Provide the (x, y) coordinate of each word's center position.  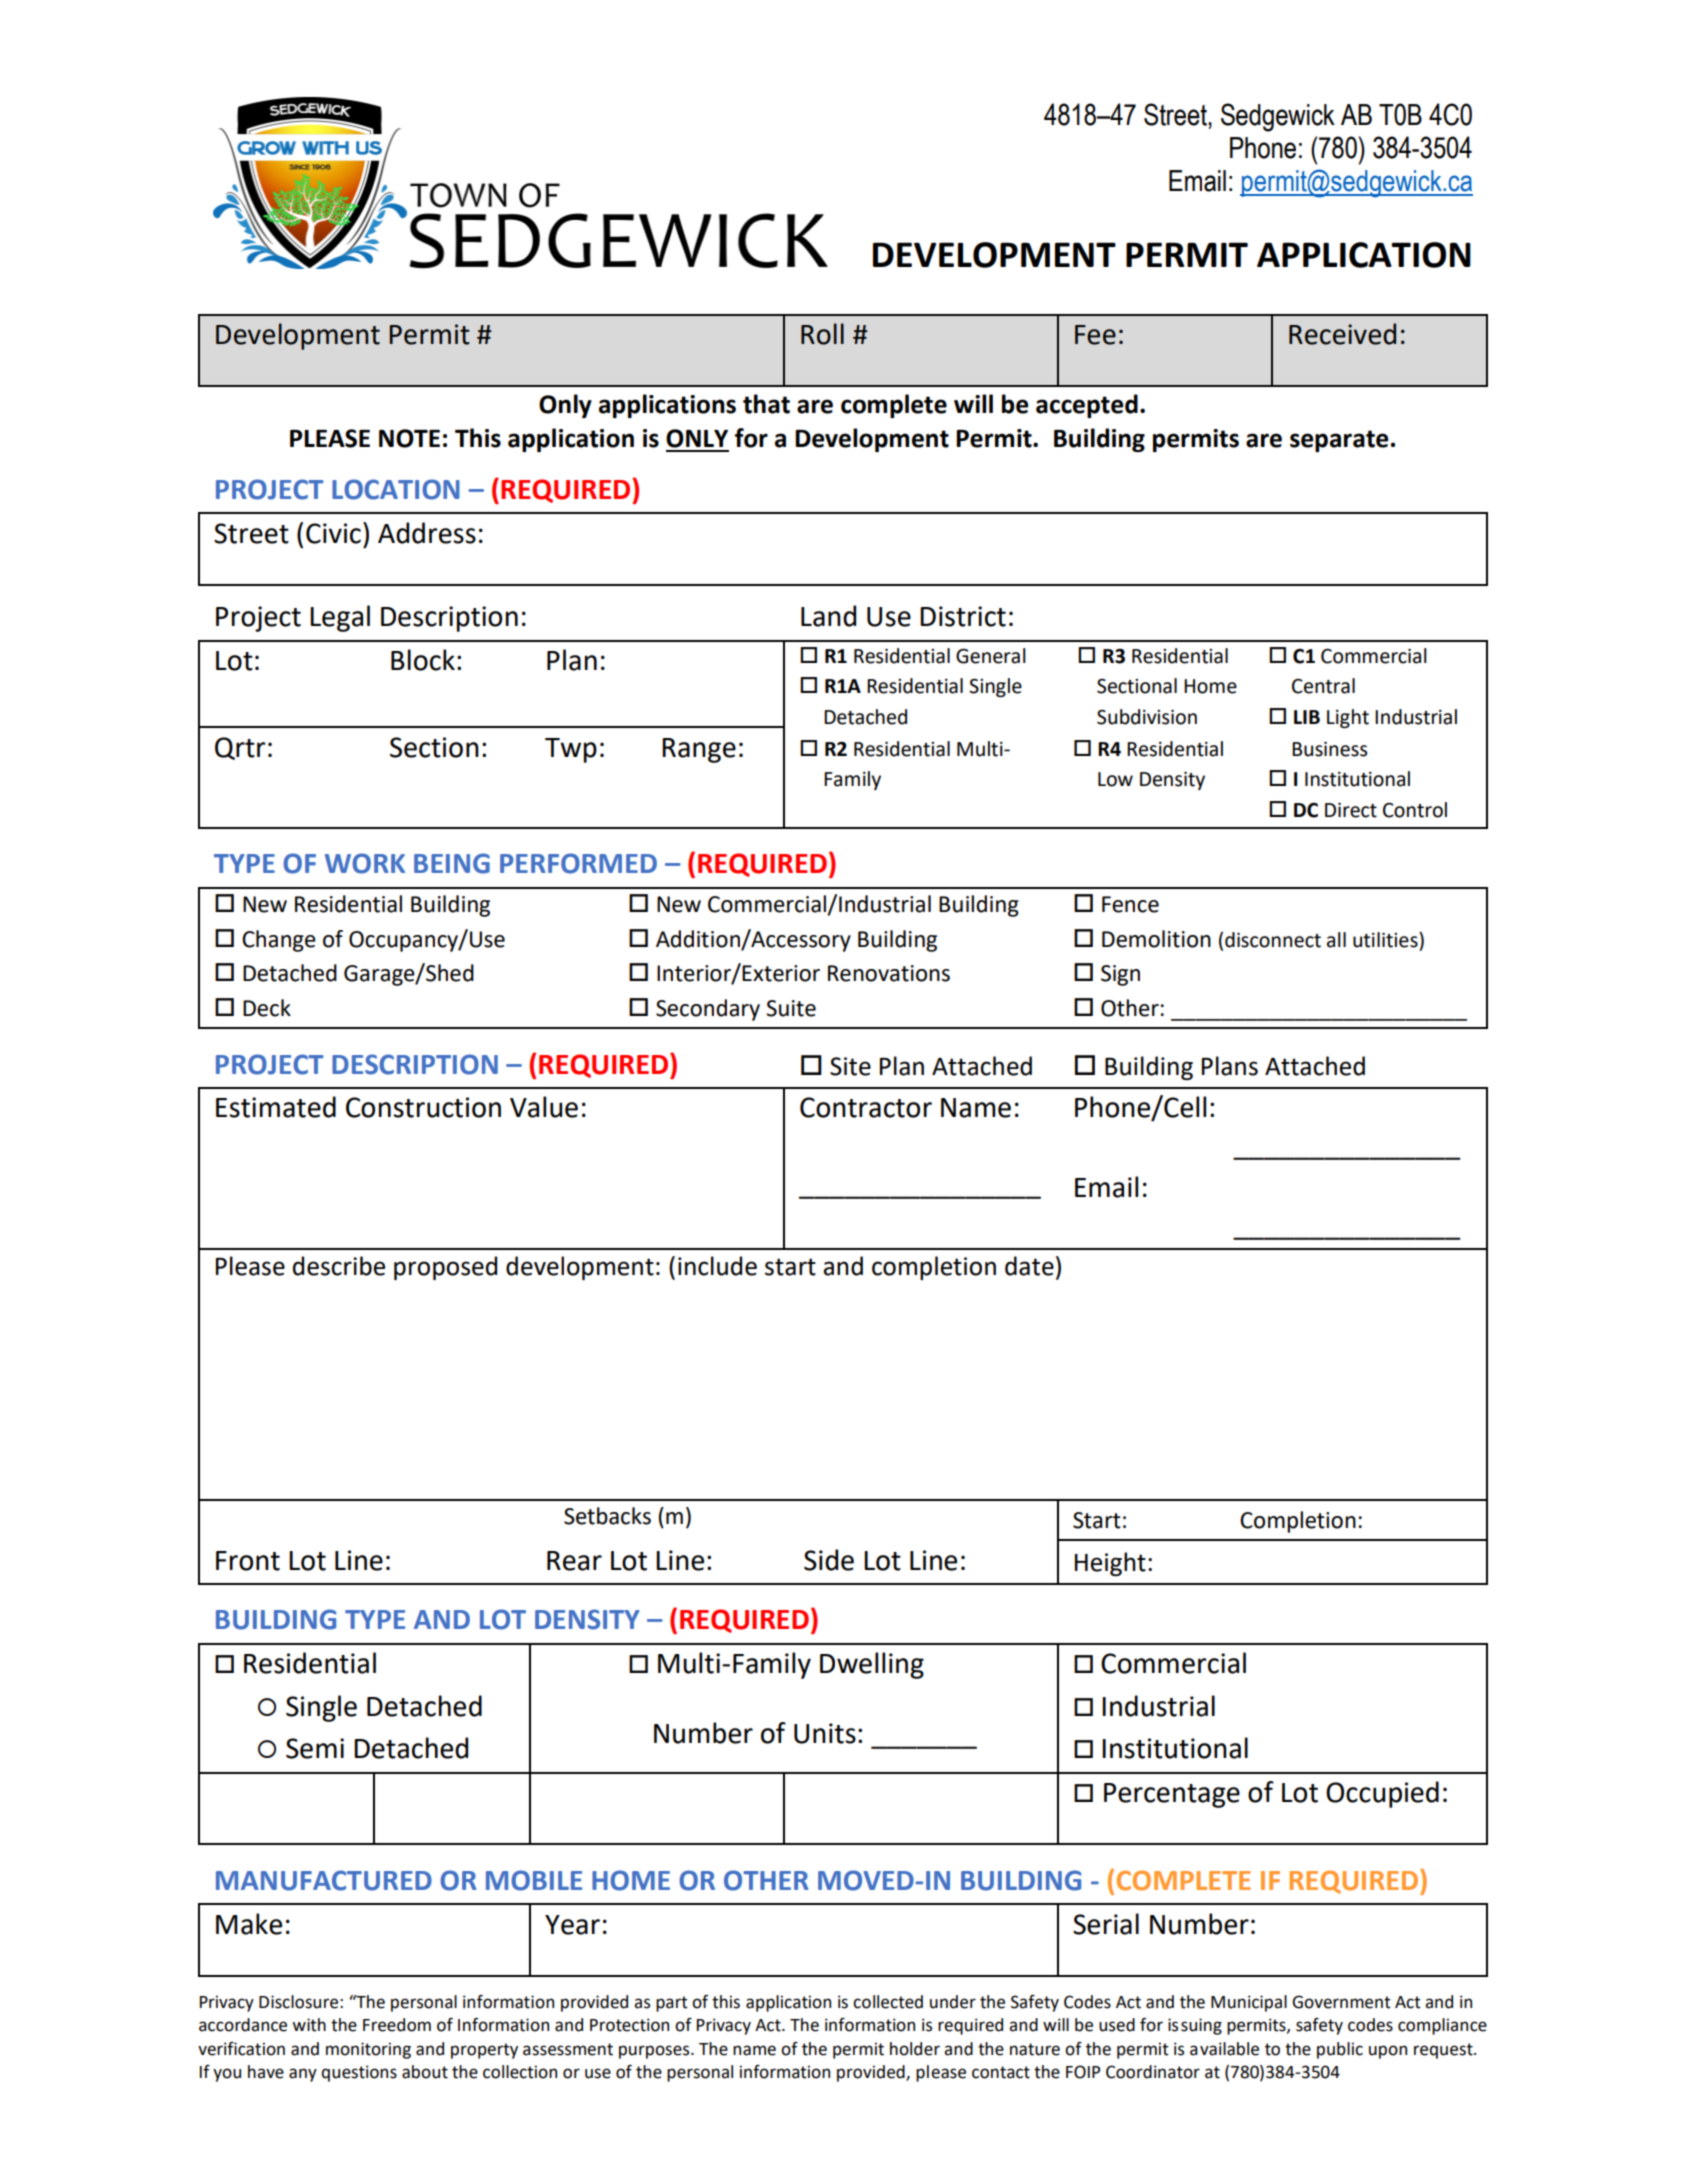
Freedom (397, 2025)
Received (1342, 334)
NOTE (409, 438)
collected (888, 2002)
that (766, 404)
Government (1341, 2002)
